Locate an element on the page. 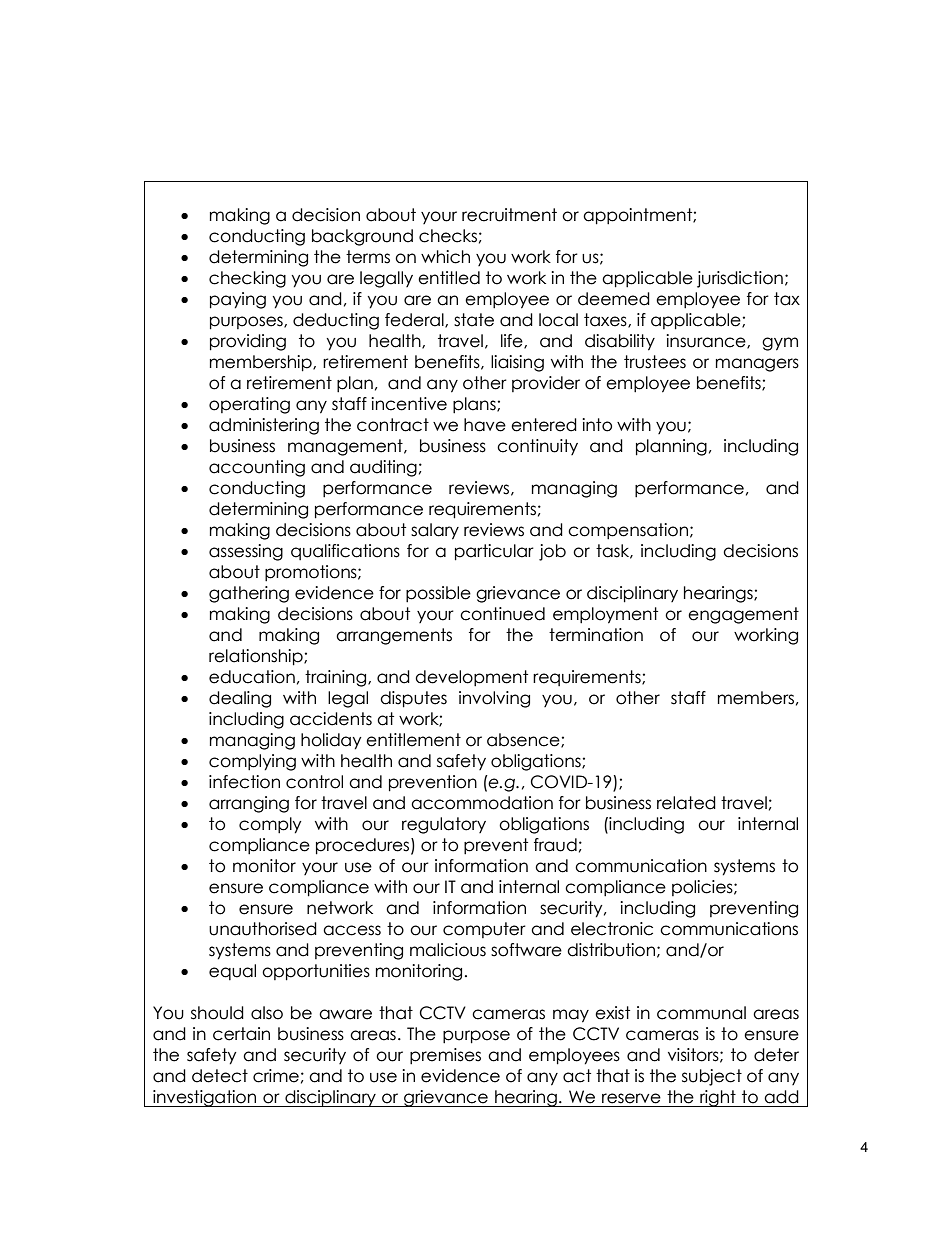  checking is located at coordinates (247, 279).
